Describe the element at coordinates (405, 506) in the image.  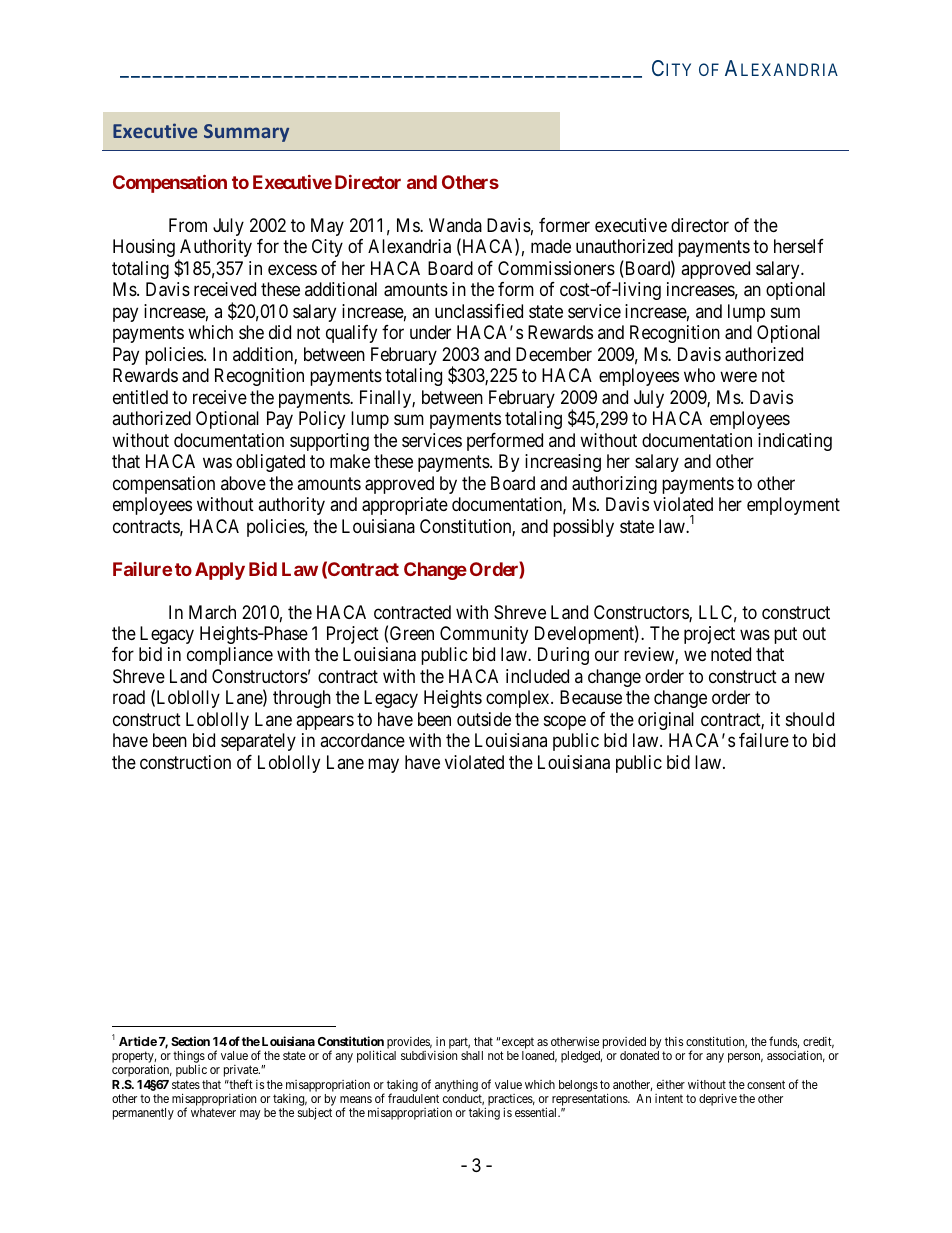
I see `appropriate` at that location.
